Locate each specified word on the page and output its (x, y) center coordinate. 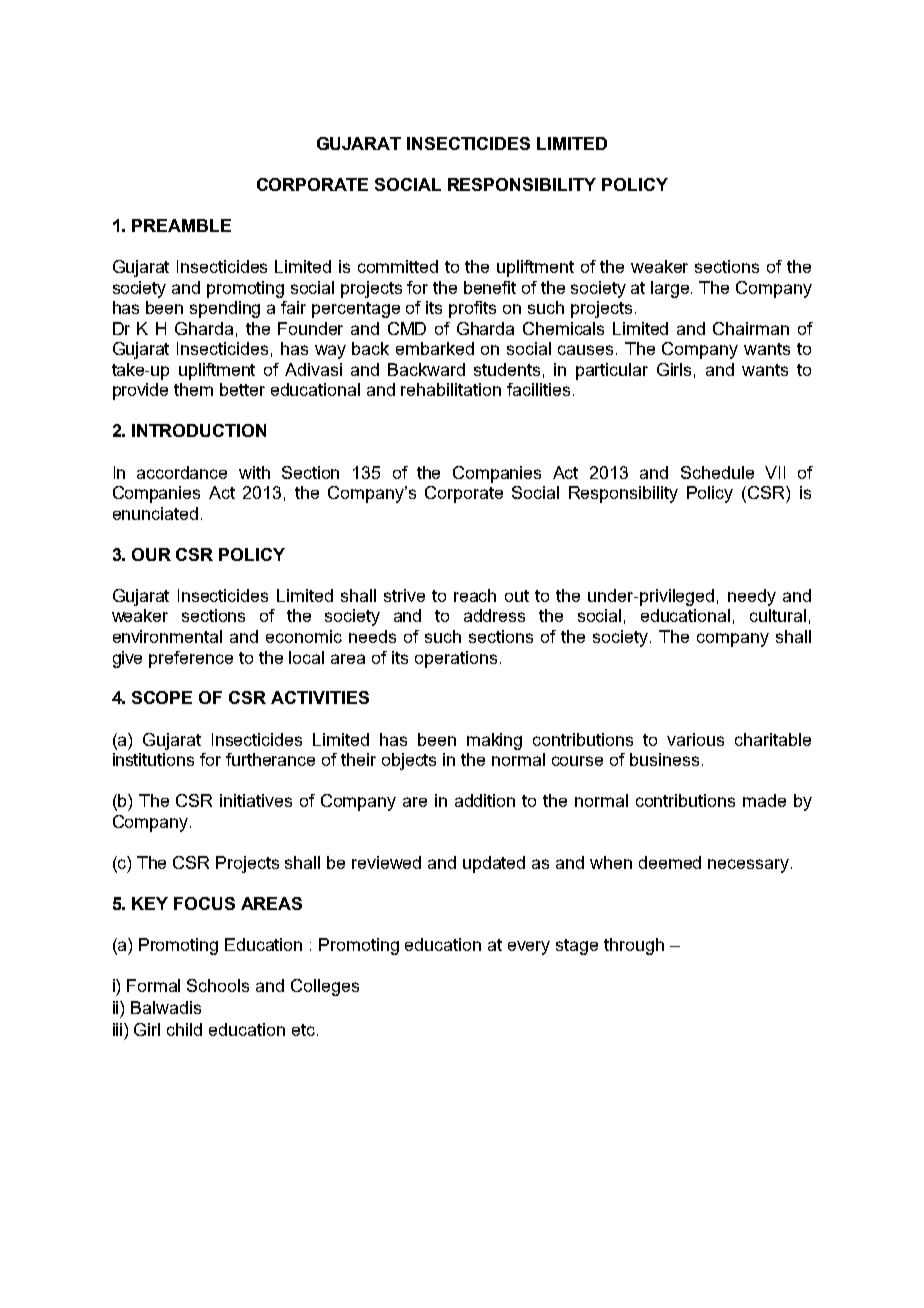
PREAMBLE (181, 225)
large (671, 289)
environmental (167, 636)
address (494, 615)
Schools (218, 985)
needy (752, 597)
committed (398, 266)
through (634, 946)
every (529, 948)
